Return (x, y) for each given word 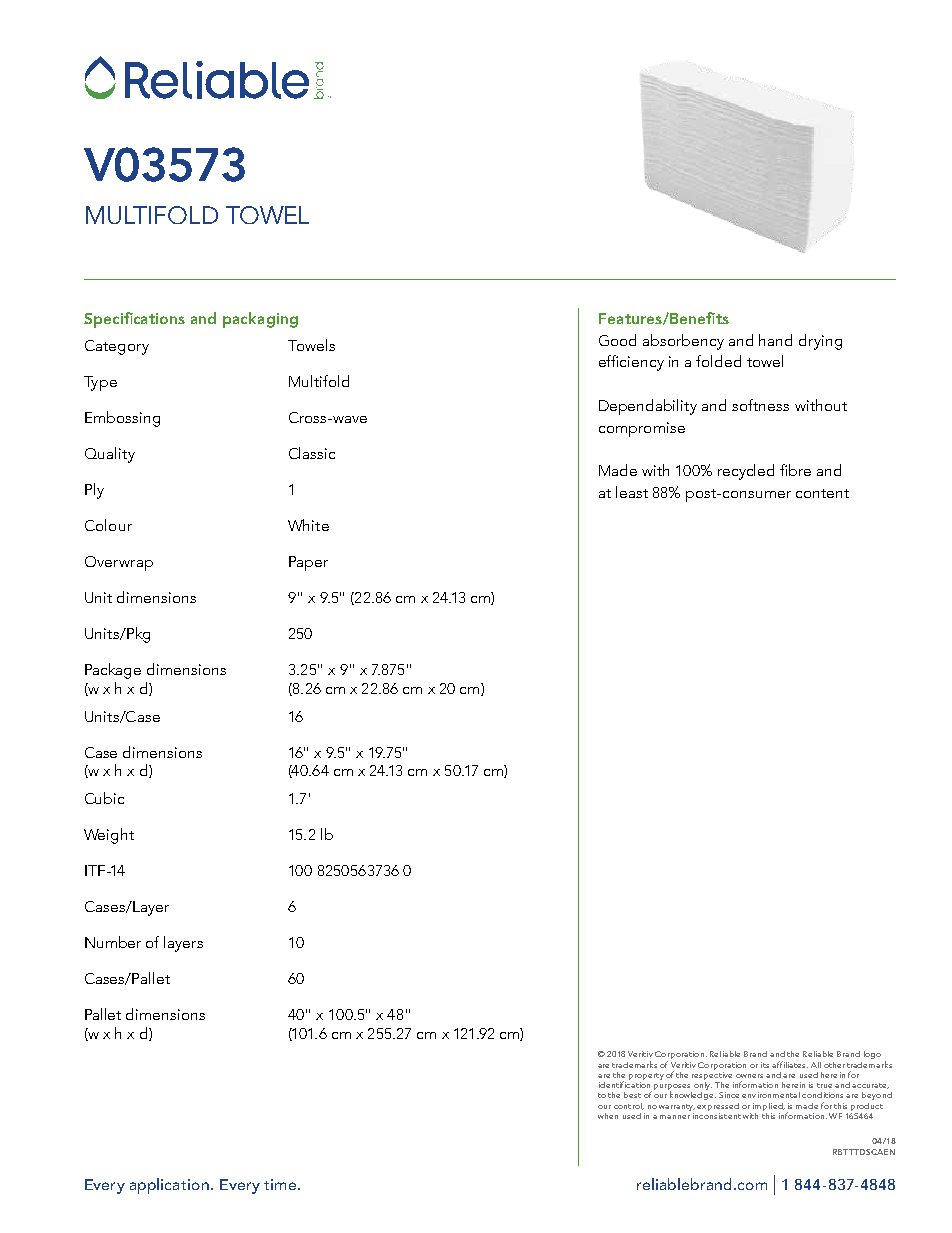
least (632, 492)
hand (775, 340)
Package (113, 671)
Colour (108, 525)
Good (617, 340)
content (822, 493)
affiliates (790, 1064)
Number (113, 942)
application (169, 1186)
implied (769, 1107)
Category (117, 347)
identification (624, 1083)
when (608, 1116)
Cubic (104, 798)
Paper (308, 563)
